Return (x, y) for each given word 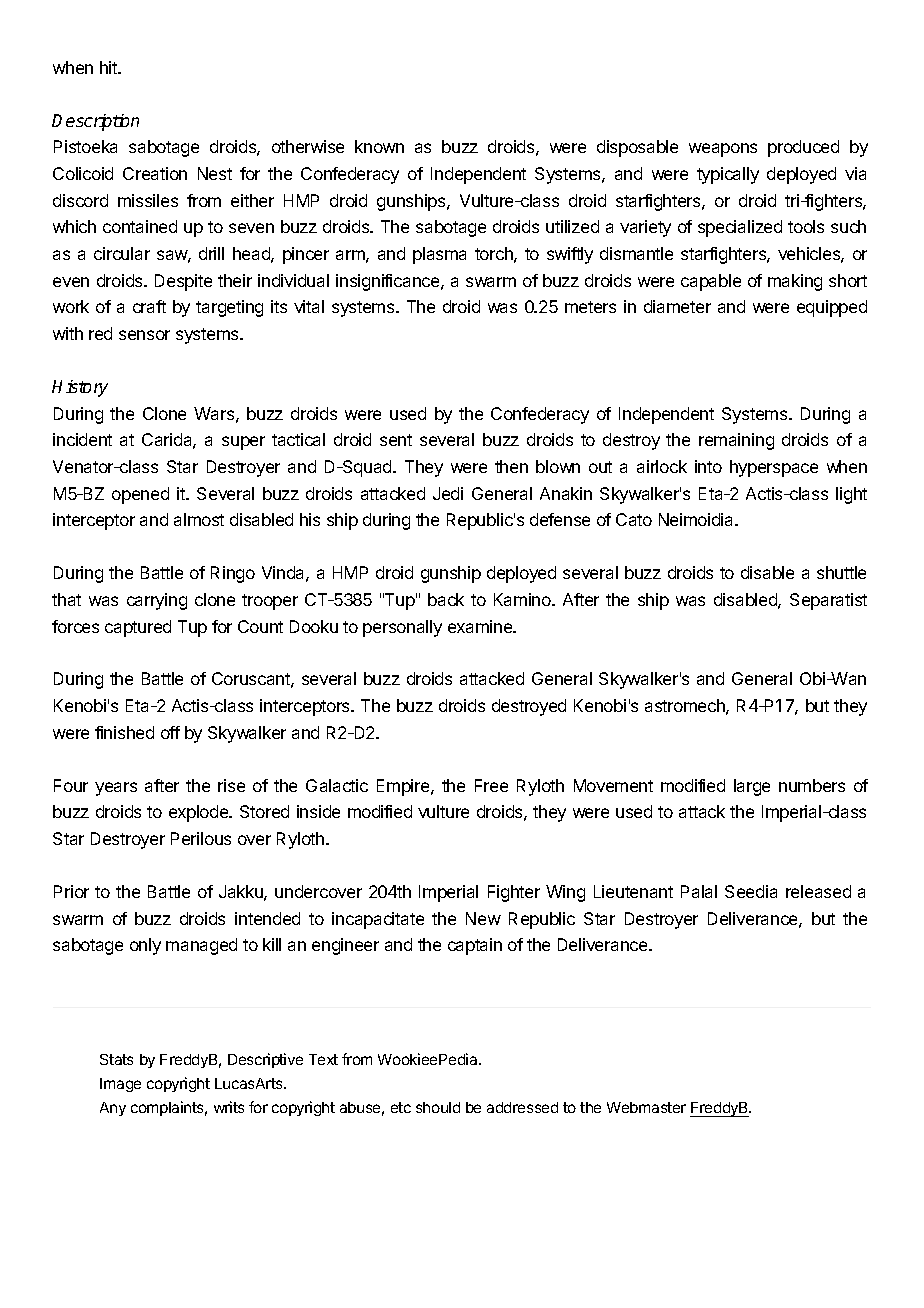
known (379, 146)
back (446, 599)
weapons (723, 150)
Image (120, 1085)
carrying (157, 601)
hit (110, 67)
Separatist (828, 601)
